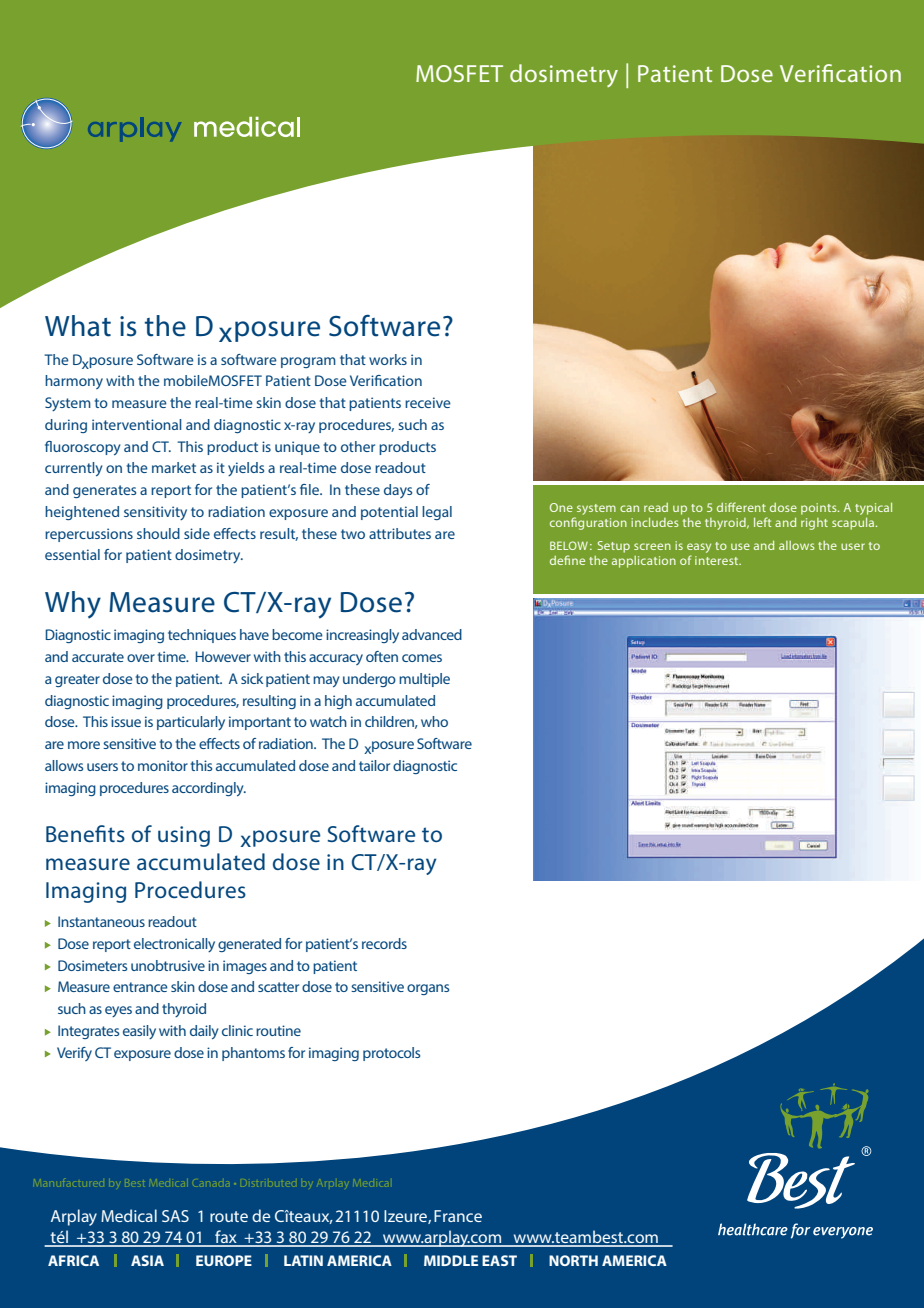 The image size is (924, 1308). What do you see at coordinates (432, 634) in the page?
I see `advanced` at bounding box center [432, 634].
